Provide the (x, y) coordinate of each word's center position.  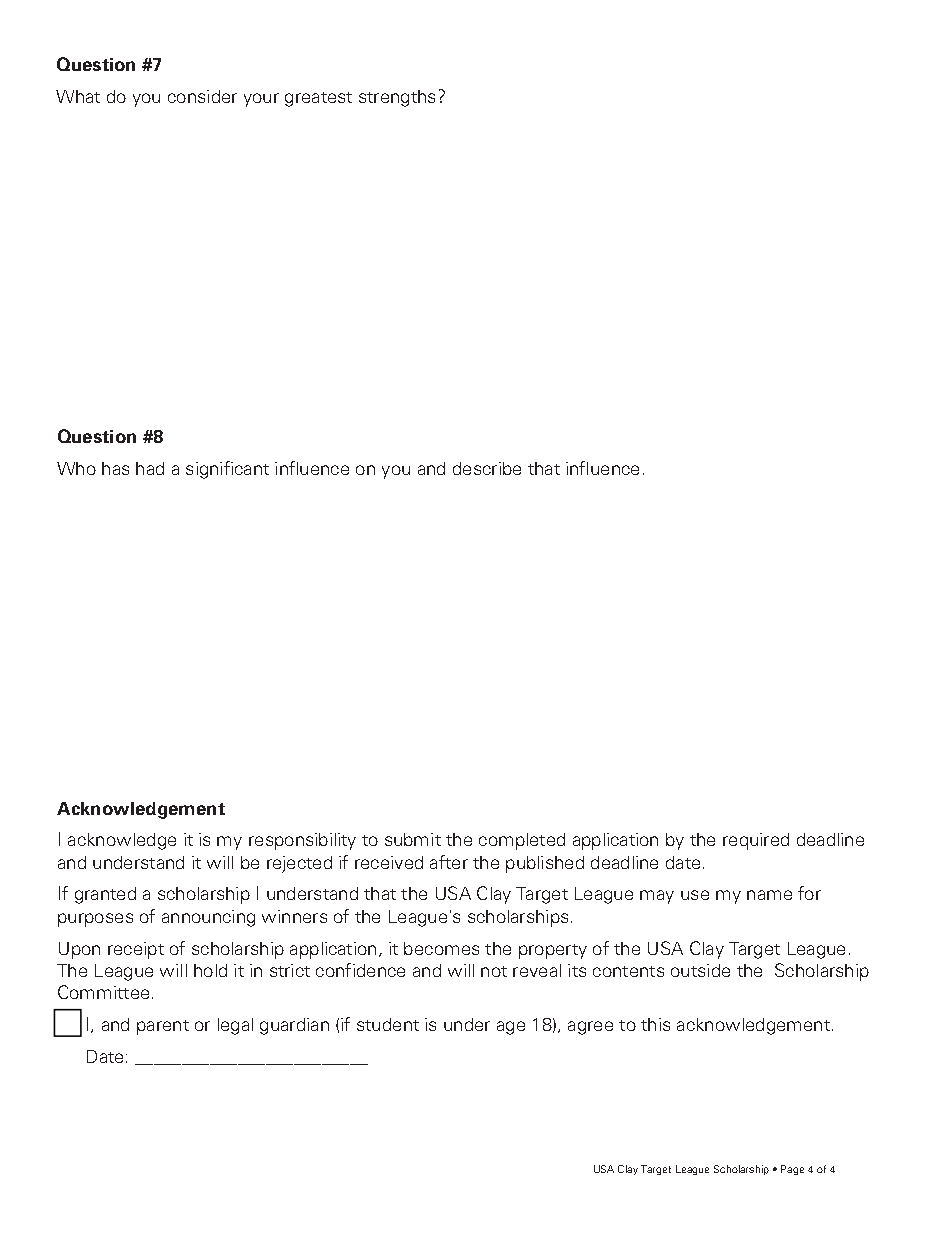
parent (163, 1027)
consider (202, 96)
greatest (318, 99)
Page (792, 1170)
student (388, 1024)
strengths (397, 98)
